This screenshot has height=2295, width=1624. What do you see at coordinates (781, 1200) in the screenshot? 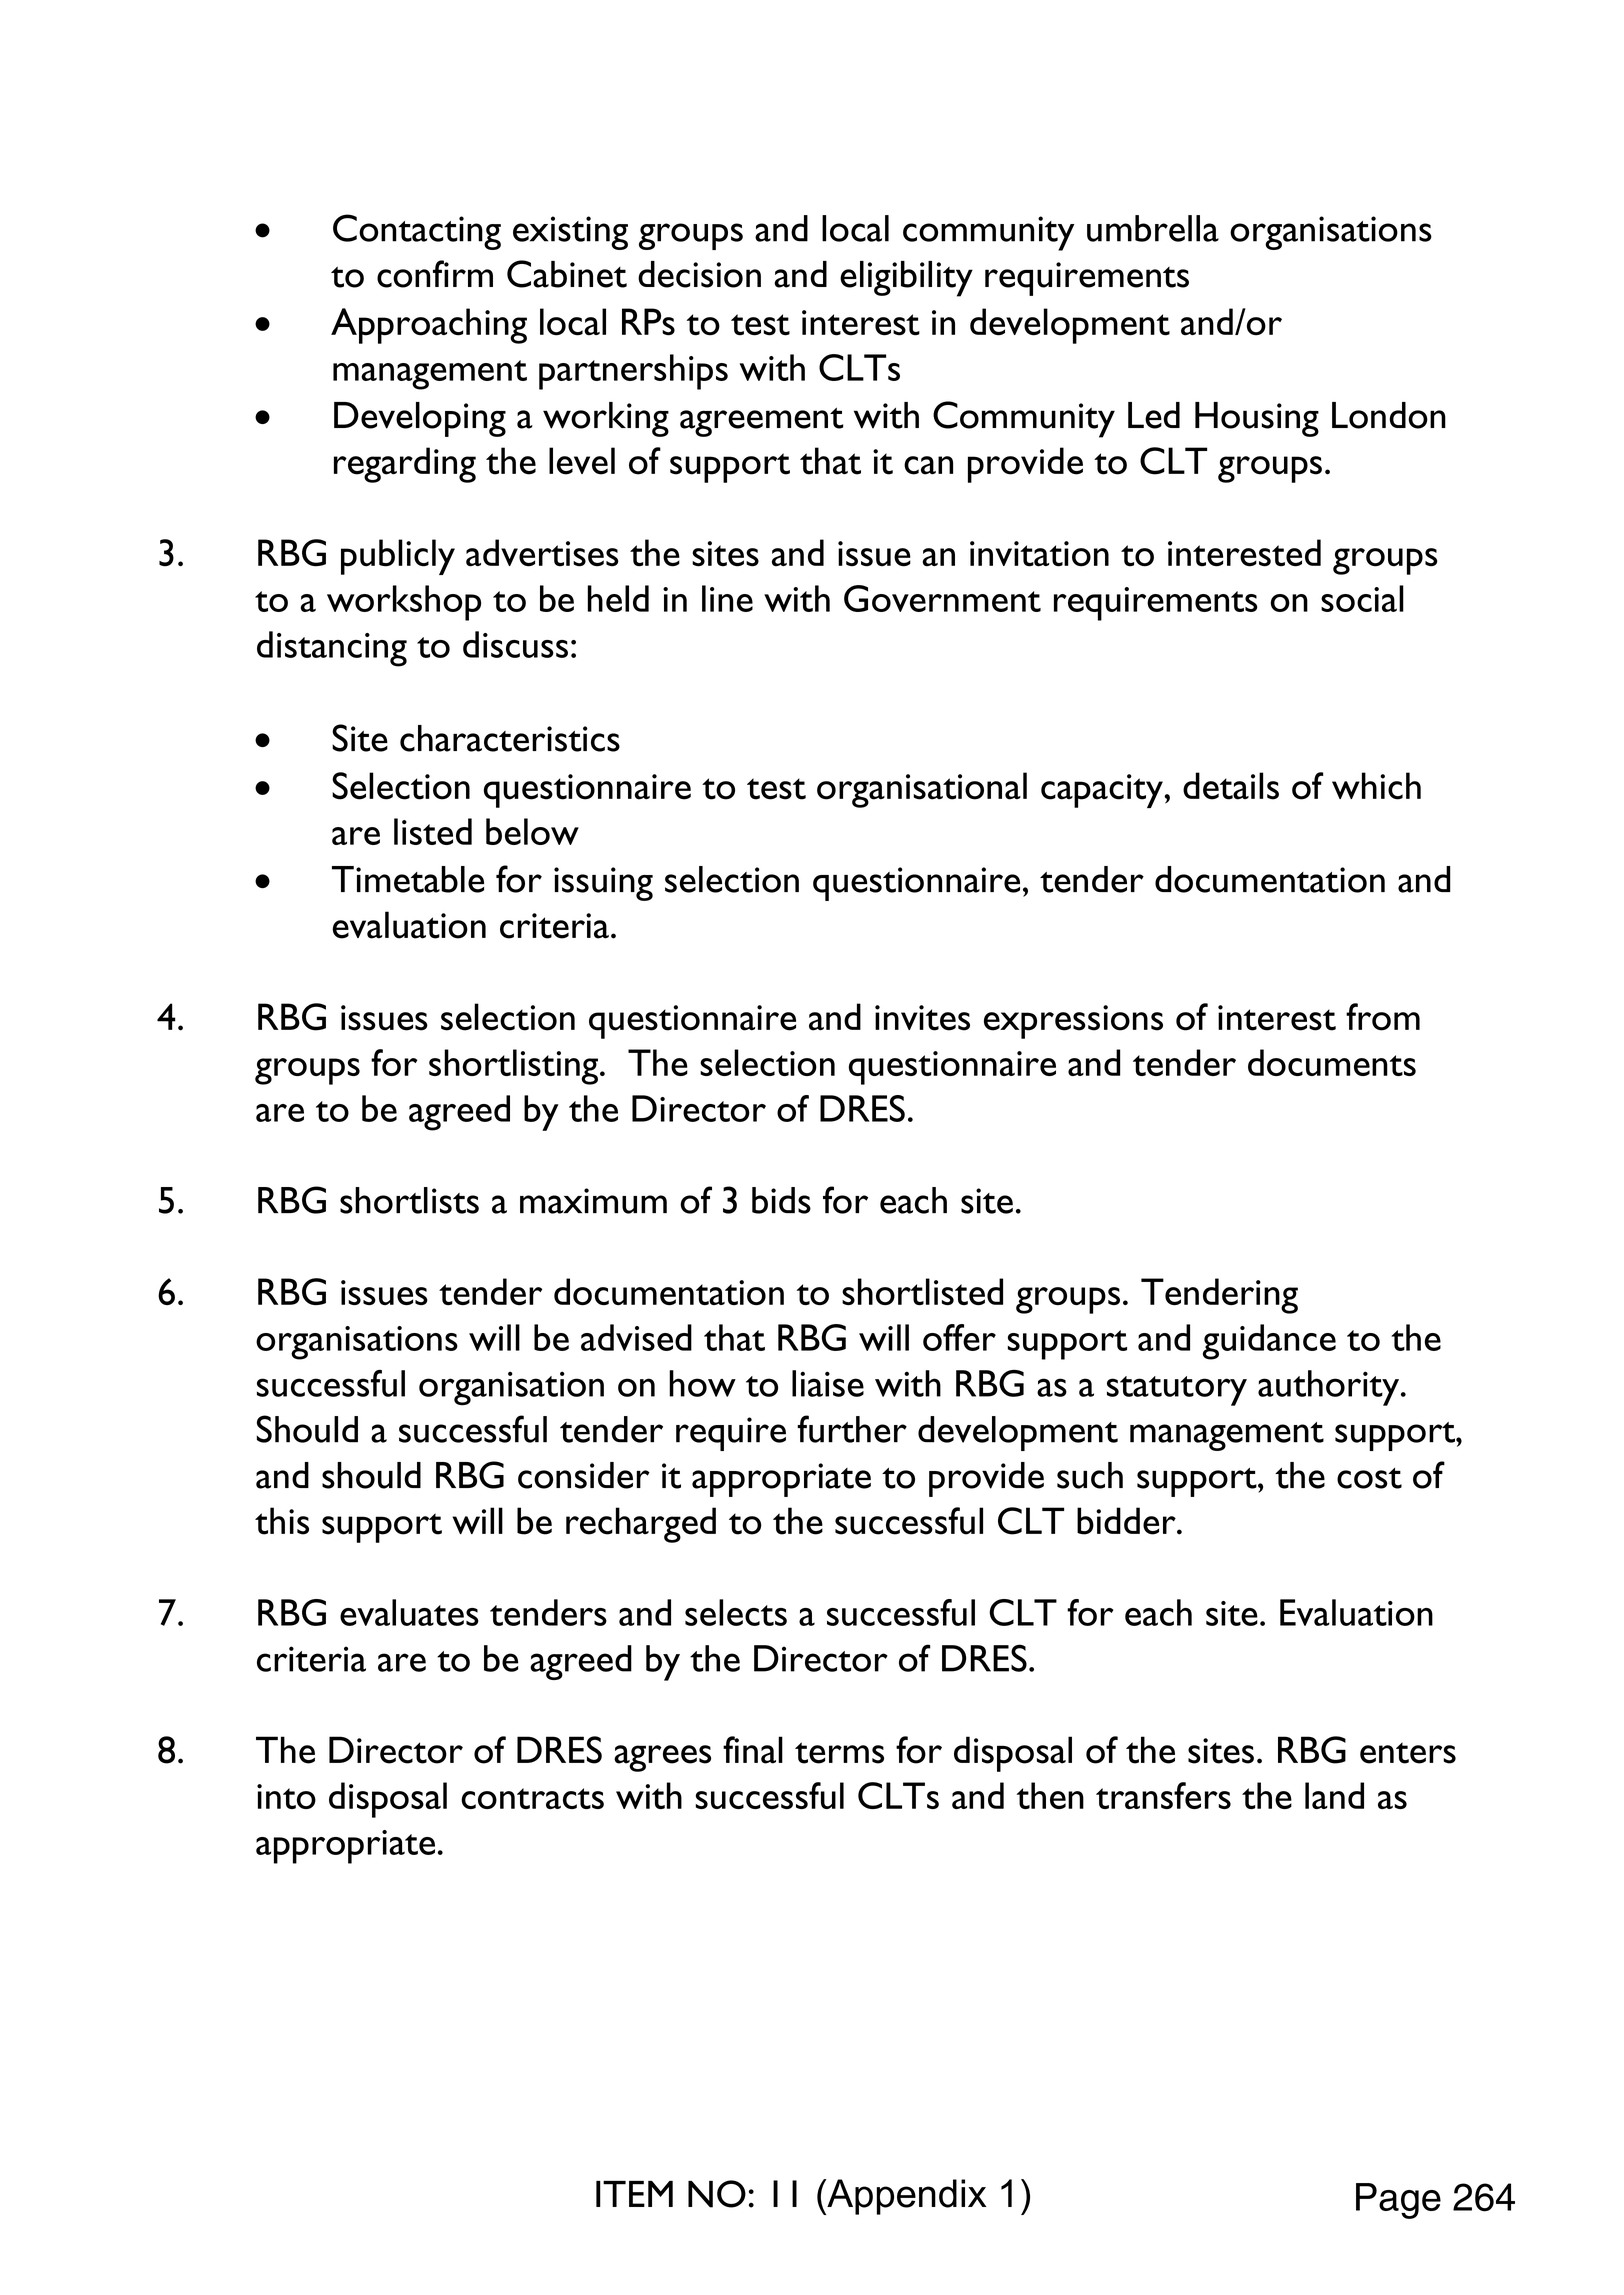
I see `bids` at bounding box center [781, 1200].
